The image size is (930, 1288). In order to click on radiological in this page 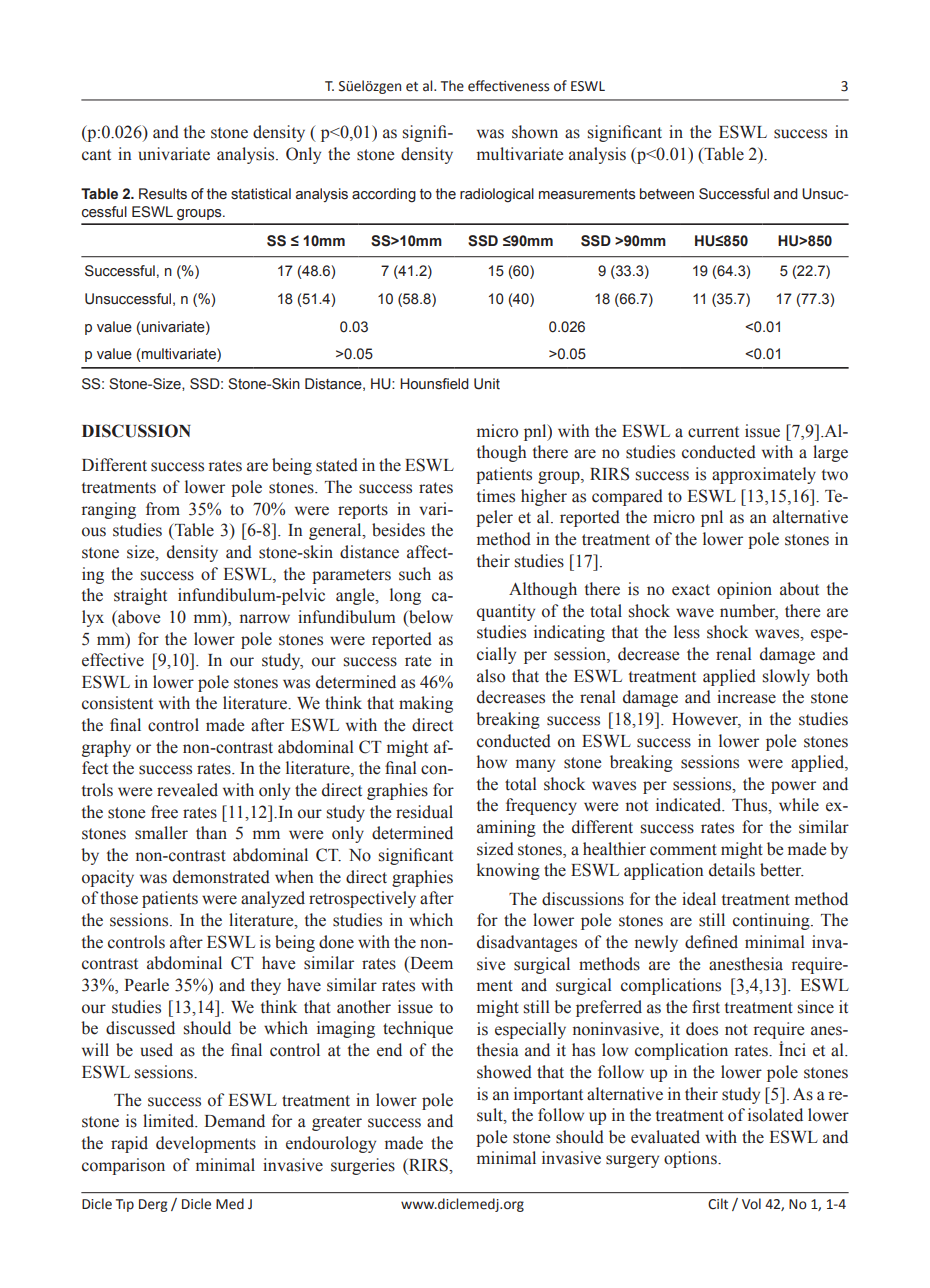, I will do `click(497, 195)`.
